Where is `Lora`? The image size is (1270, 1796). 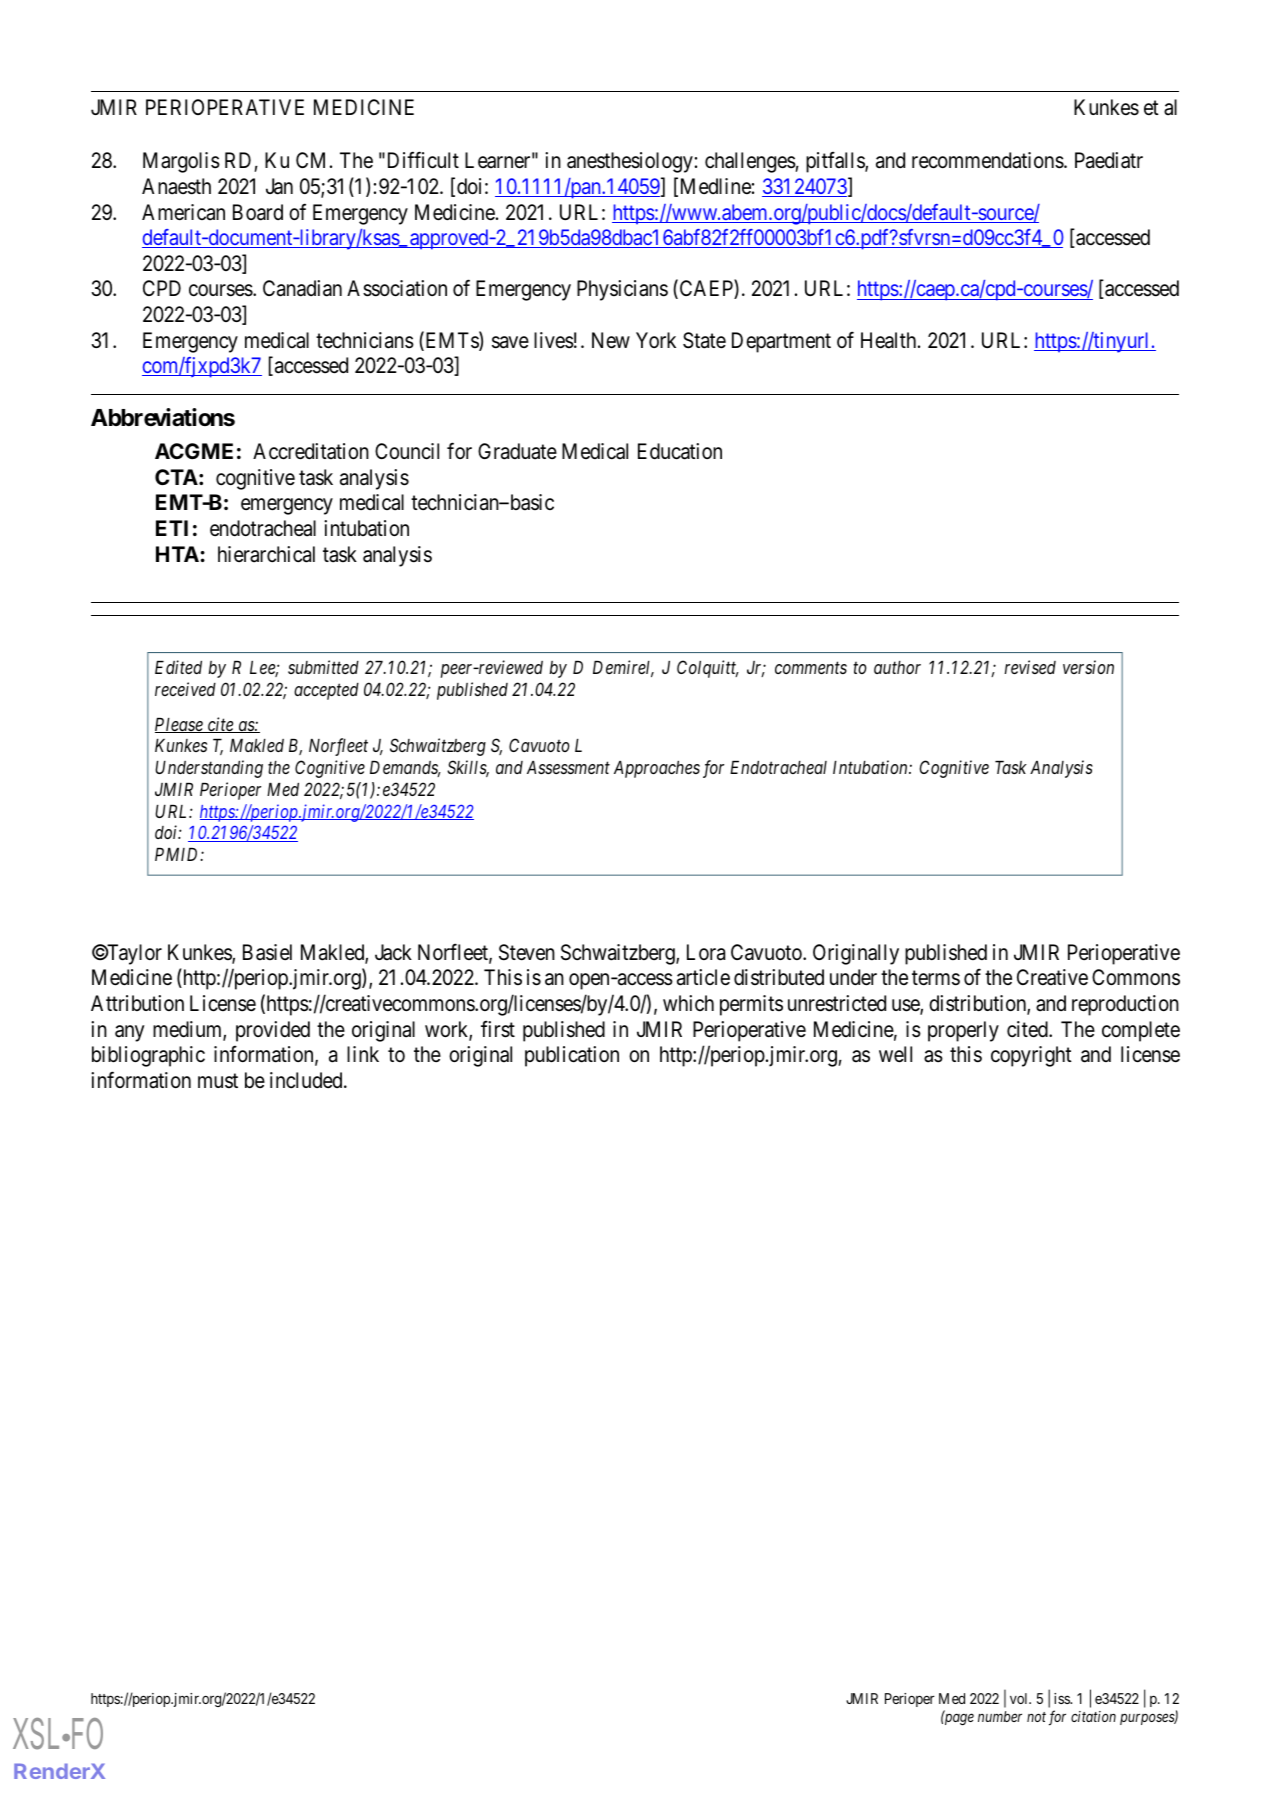
Lora is located at coordinates (706, 952).
